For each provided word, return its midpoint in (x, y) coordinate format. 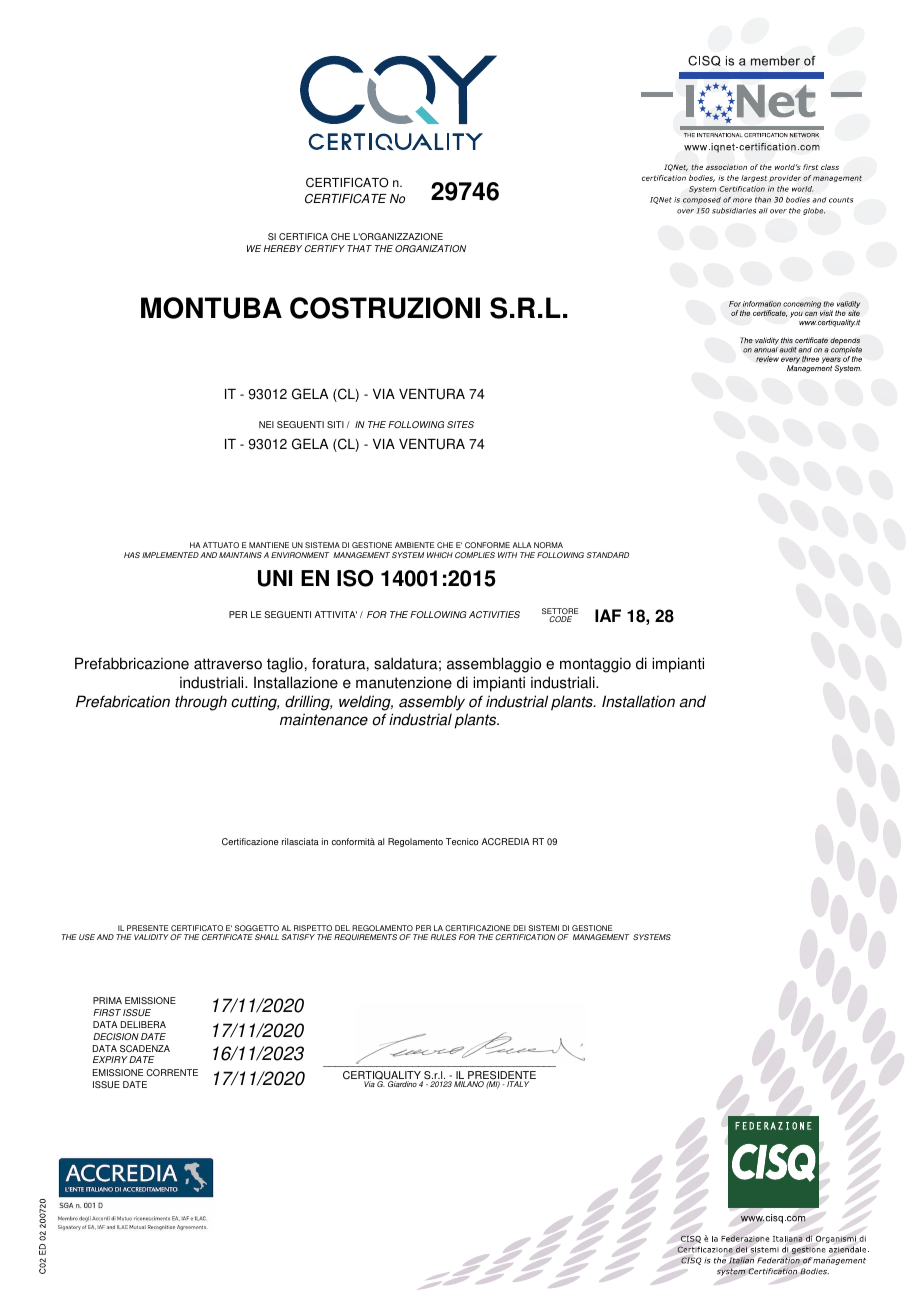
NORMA (548, 545)
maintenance (324, 719)
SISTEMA (322, 545)
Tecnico (462, 841)
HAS (132, 555)
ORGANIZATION (430, 248)
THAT (359, 248)
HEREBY (283, 248)
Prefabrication (123, 701)
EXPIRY (110, 1059)
